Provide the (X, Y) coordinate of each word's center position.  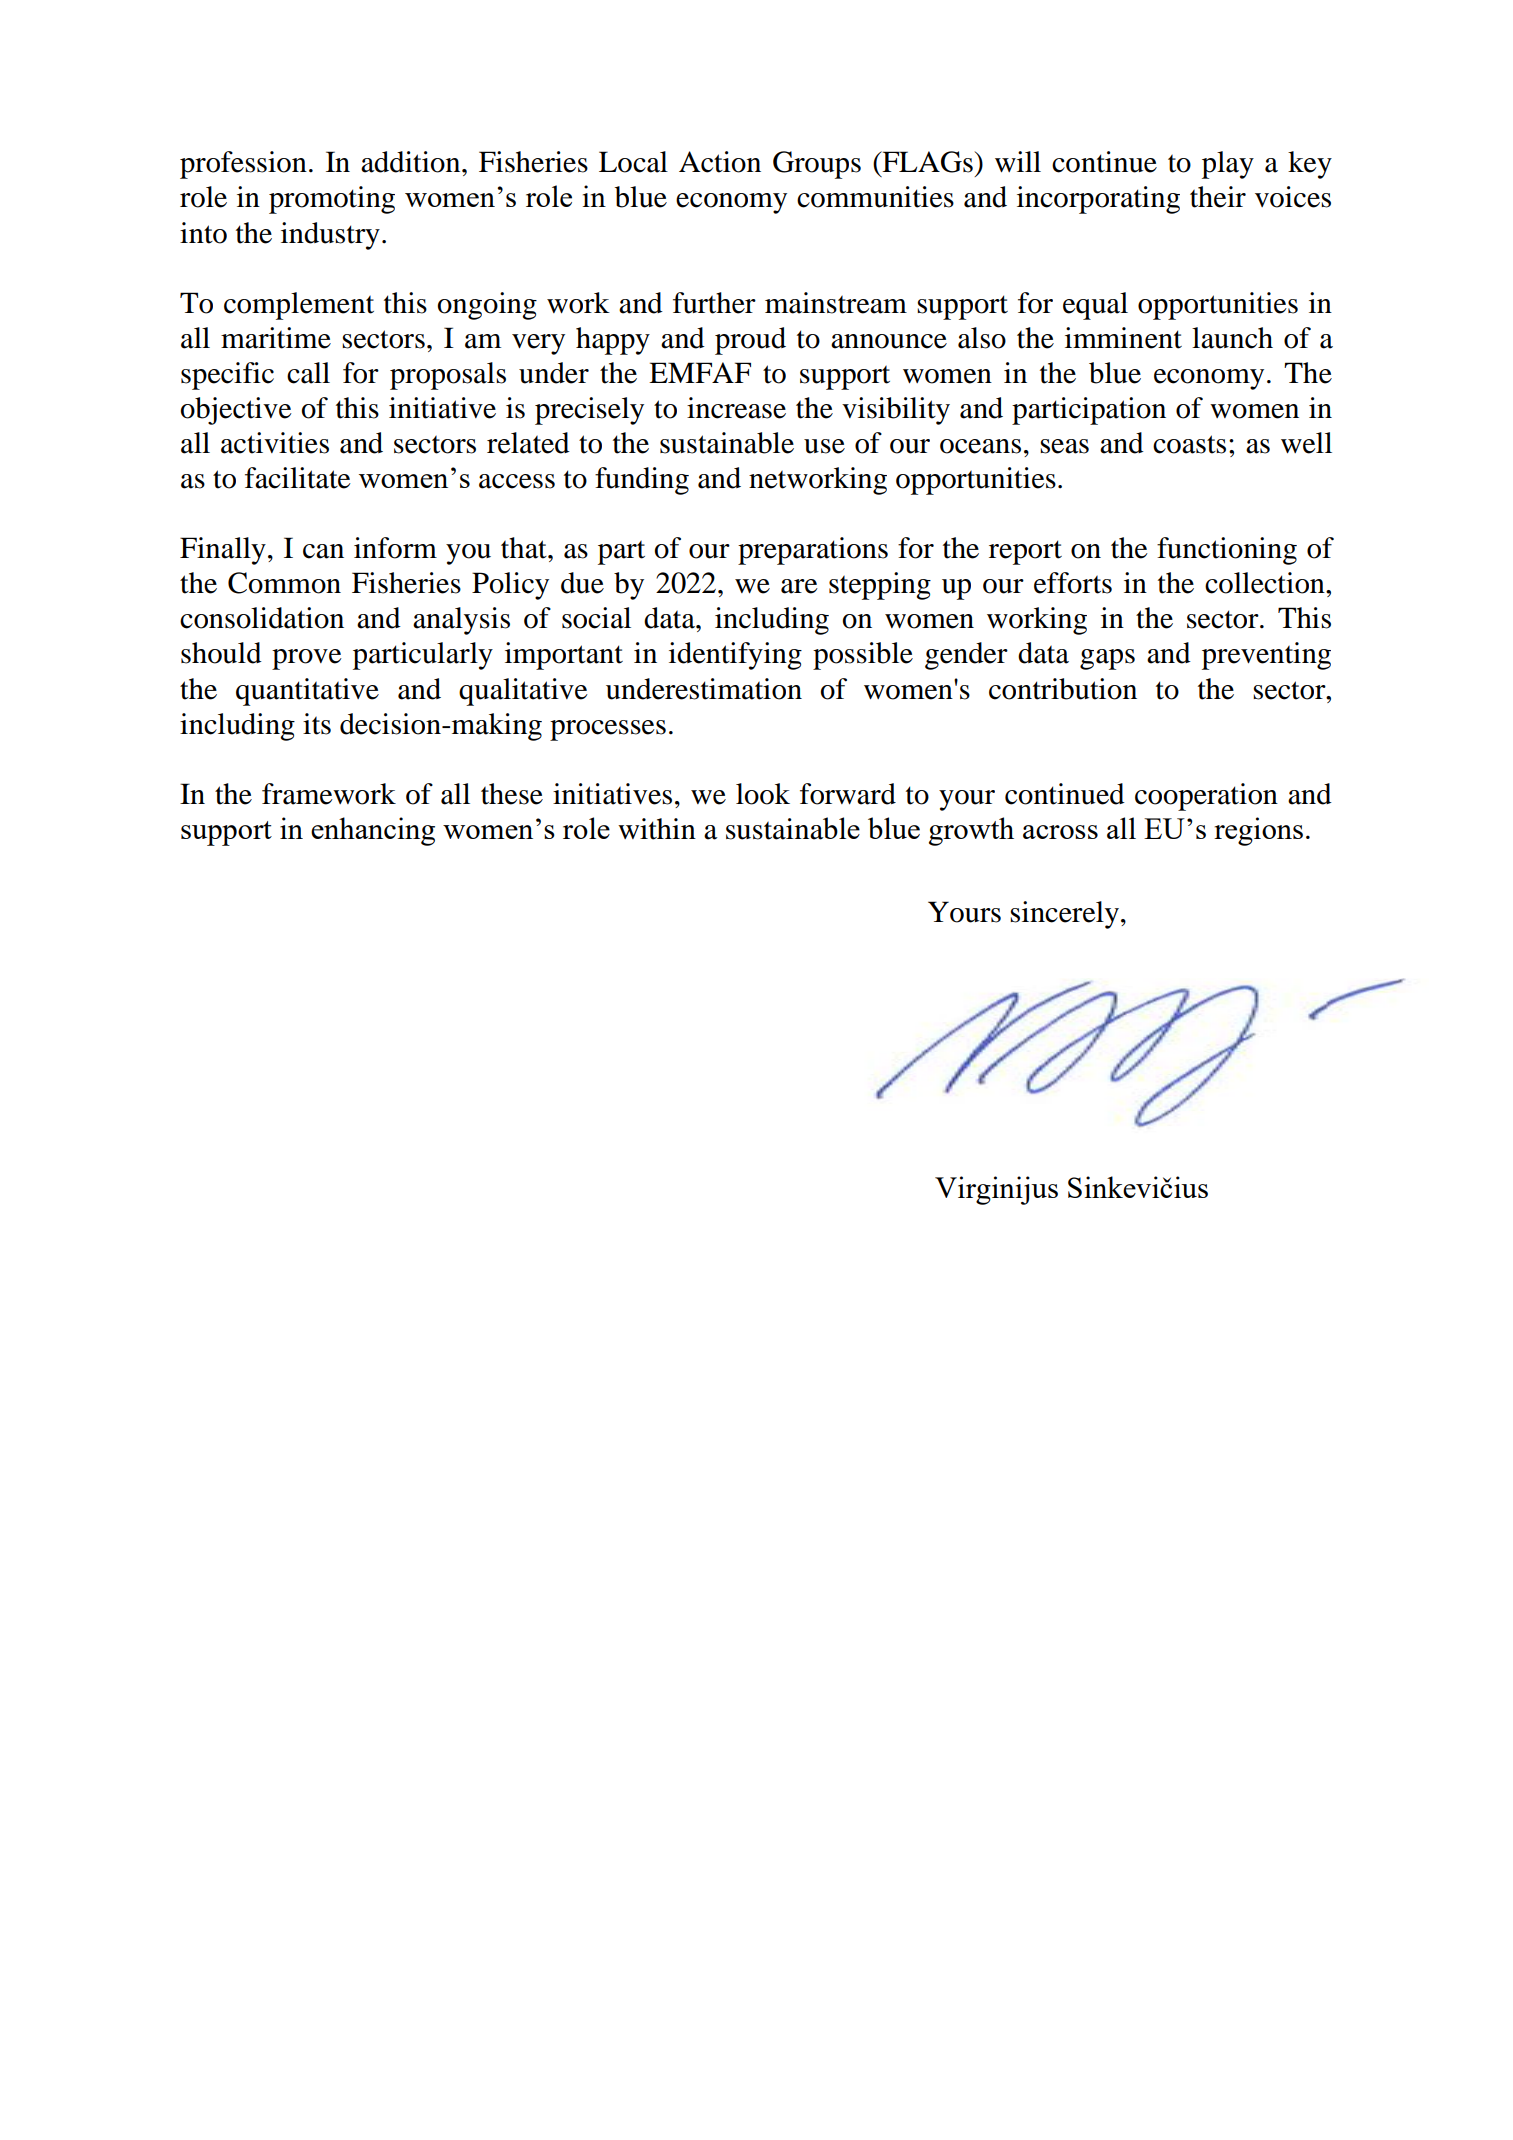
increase (736, 408)
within (657, 829)
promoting (332, 200)
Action (720, 162)
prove (307, 659)
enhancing (373, 831)
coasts (1189, 444)
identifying (735, 656)
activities (275, 443)
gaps (1107, 659)
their (1218, 197)
